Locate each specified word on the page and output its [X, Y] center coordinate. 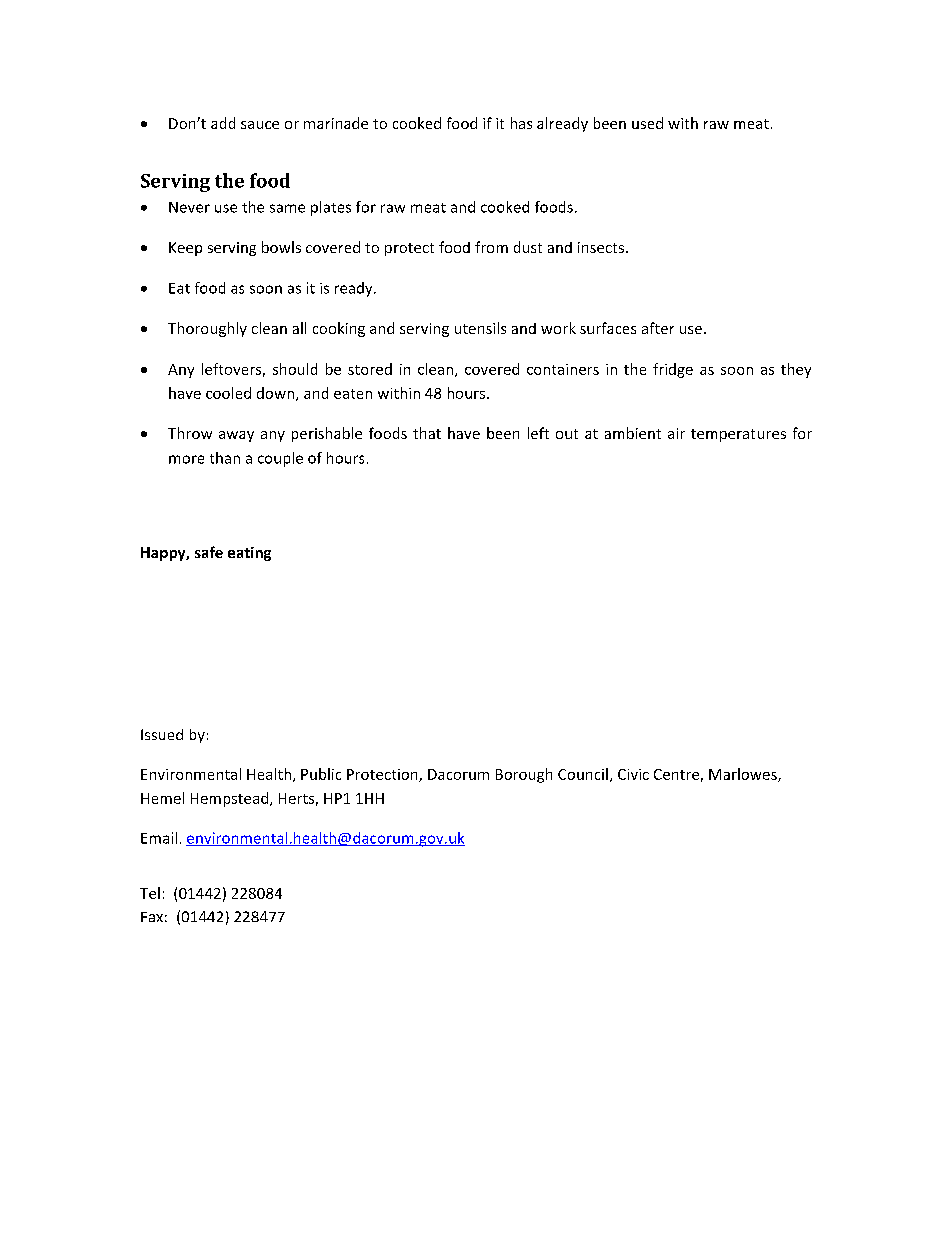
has [521, 123]
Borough [524, 775]
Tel [150, 893]
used [647, 123]
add [223, 123]
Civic [633, 774]
